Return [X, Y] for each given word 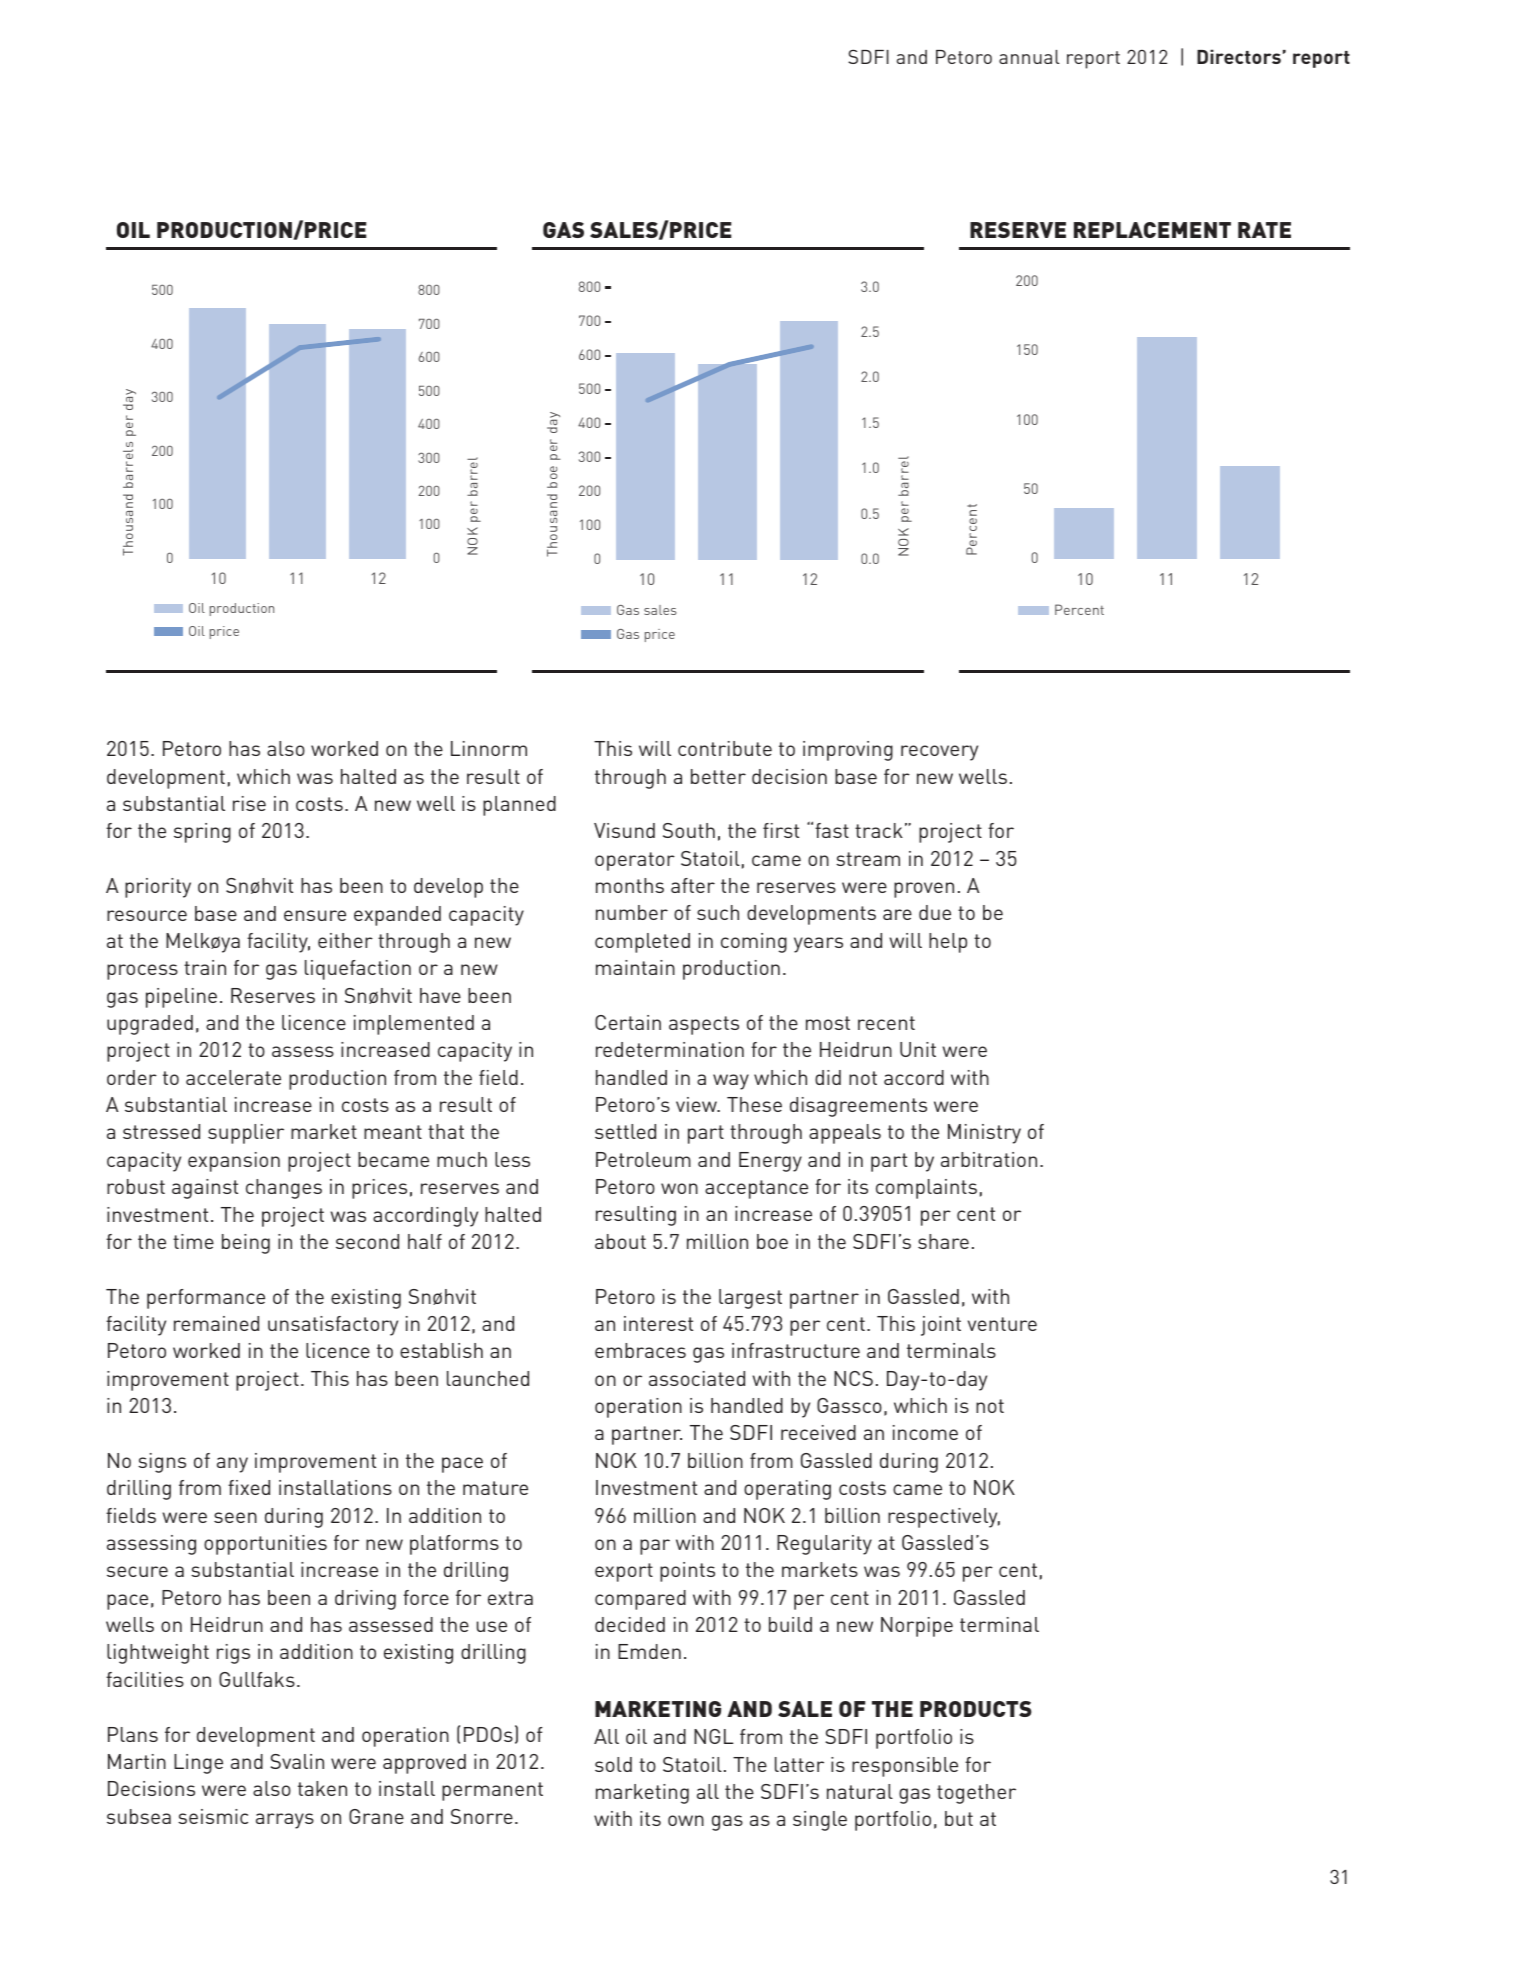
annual [1029, 57]
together [976, 1794]
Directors [1239, 56]
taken [322, 1788]
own [686, 1820]
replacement [1152, 230]
